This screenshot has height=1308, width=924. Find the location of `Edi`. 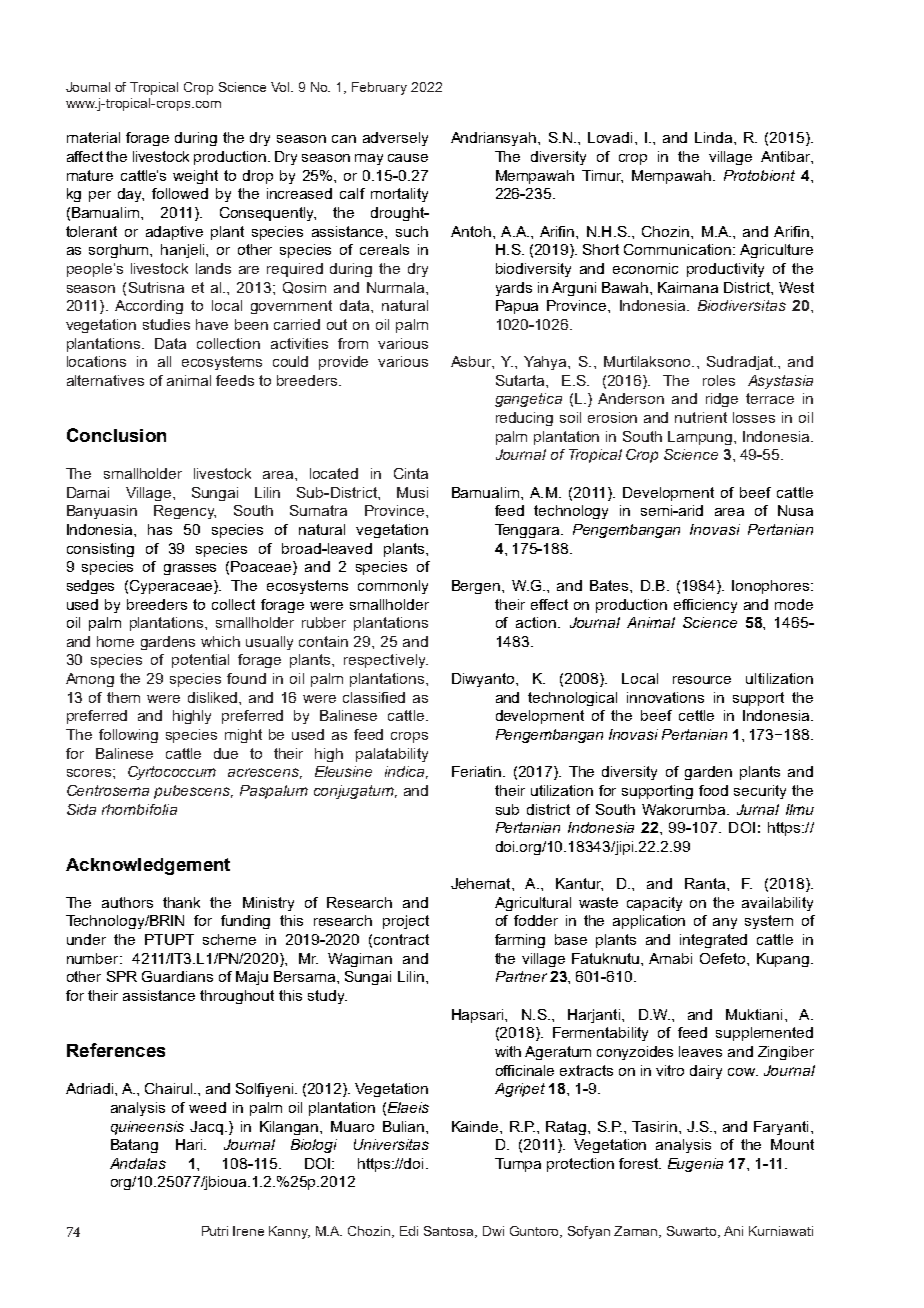

Edi is located at coordinates (409, 1231).
